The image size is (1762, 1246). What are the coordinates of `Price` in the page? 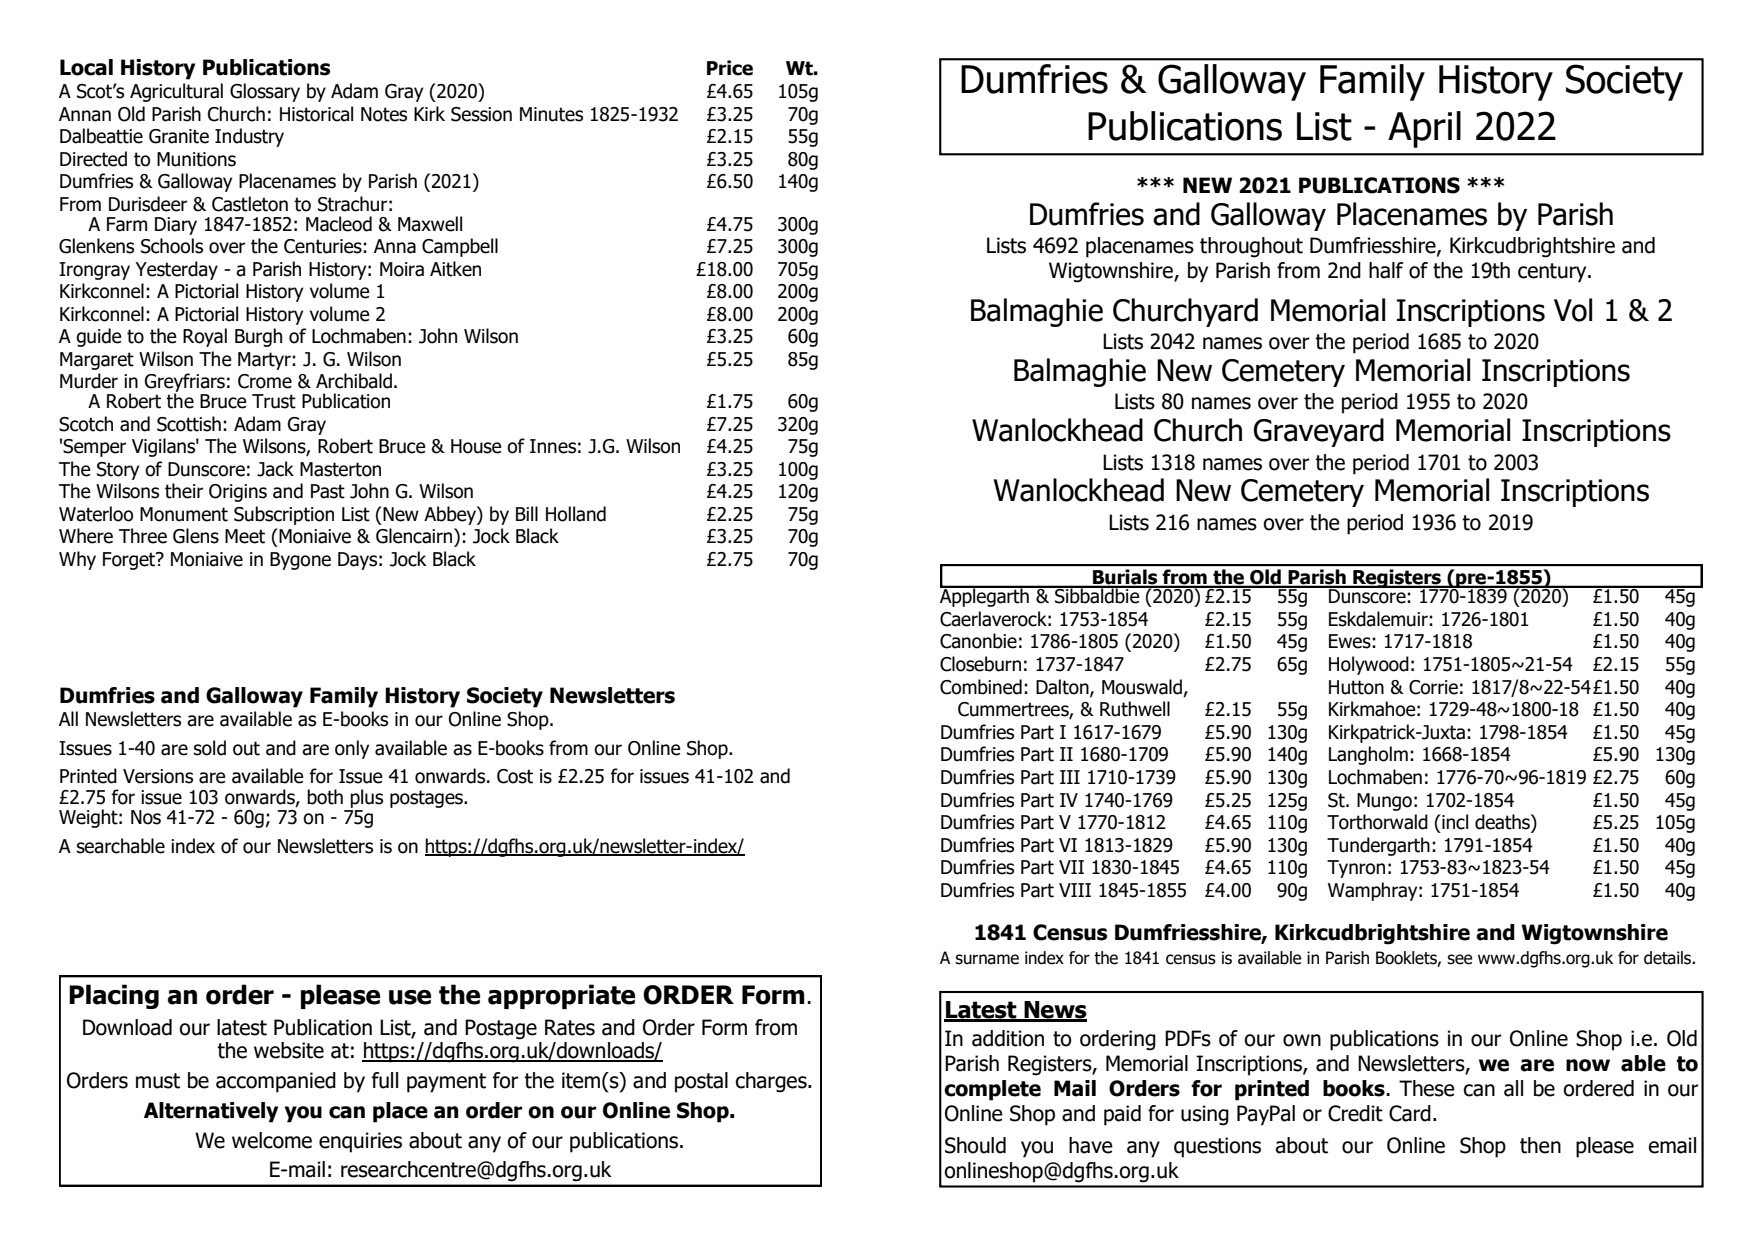 It's located at (730, 68).
